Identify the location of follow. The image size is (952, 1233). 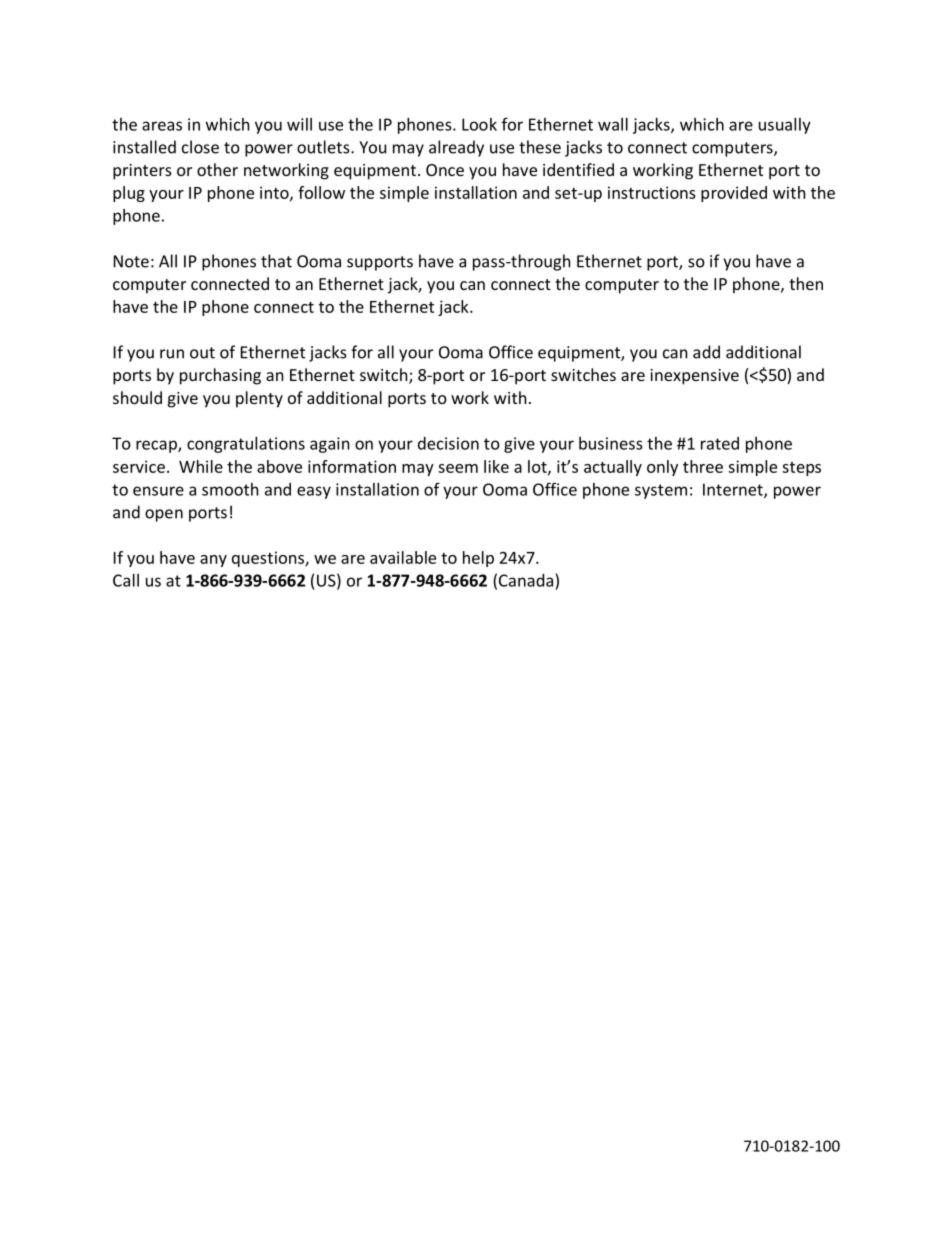
(321, 192).
